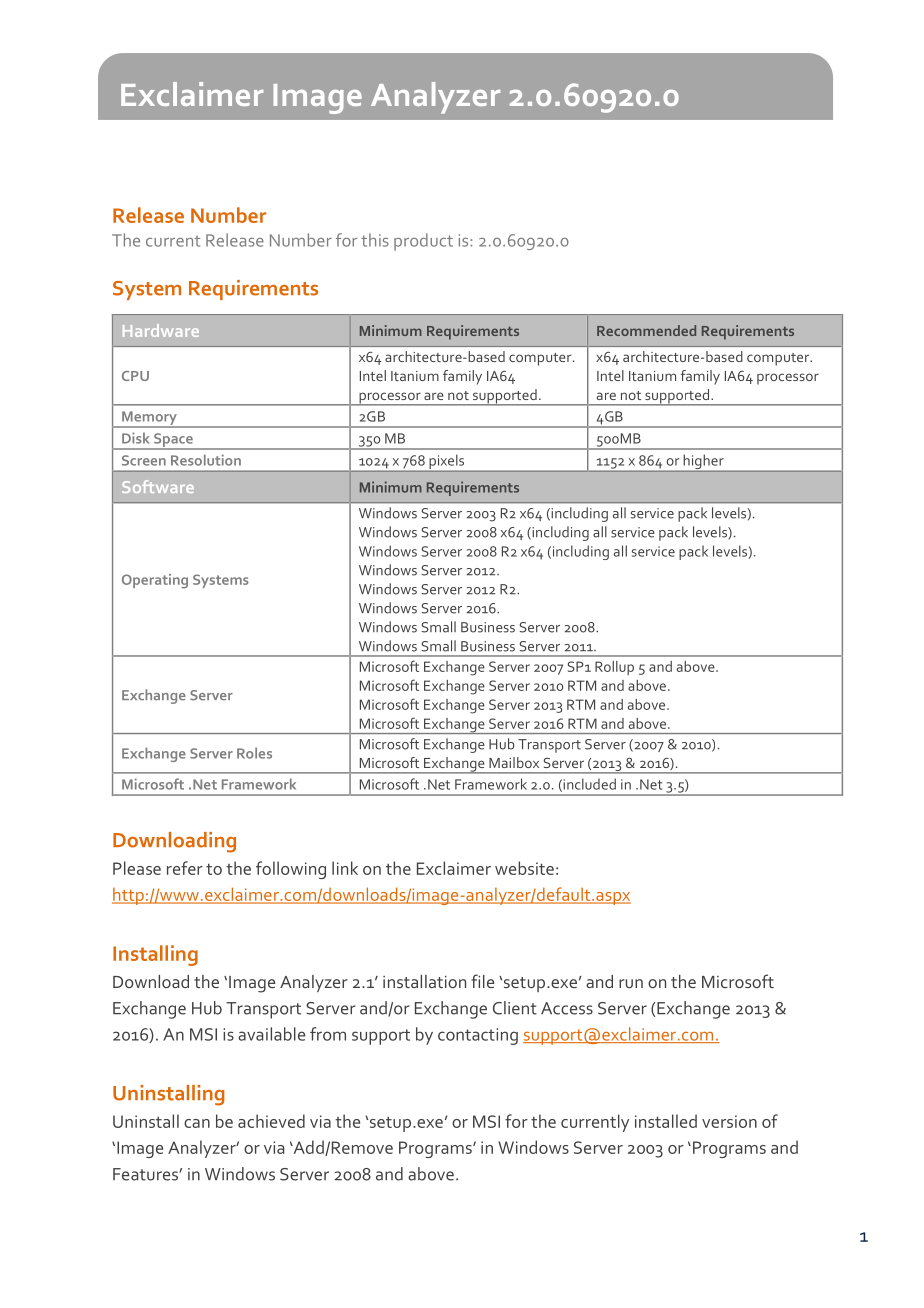 This screenshot has width=924, height=1308. Describe the element at coordinates (646, 330) in the screenshot. I see `Recommended` at that location.
